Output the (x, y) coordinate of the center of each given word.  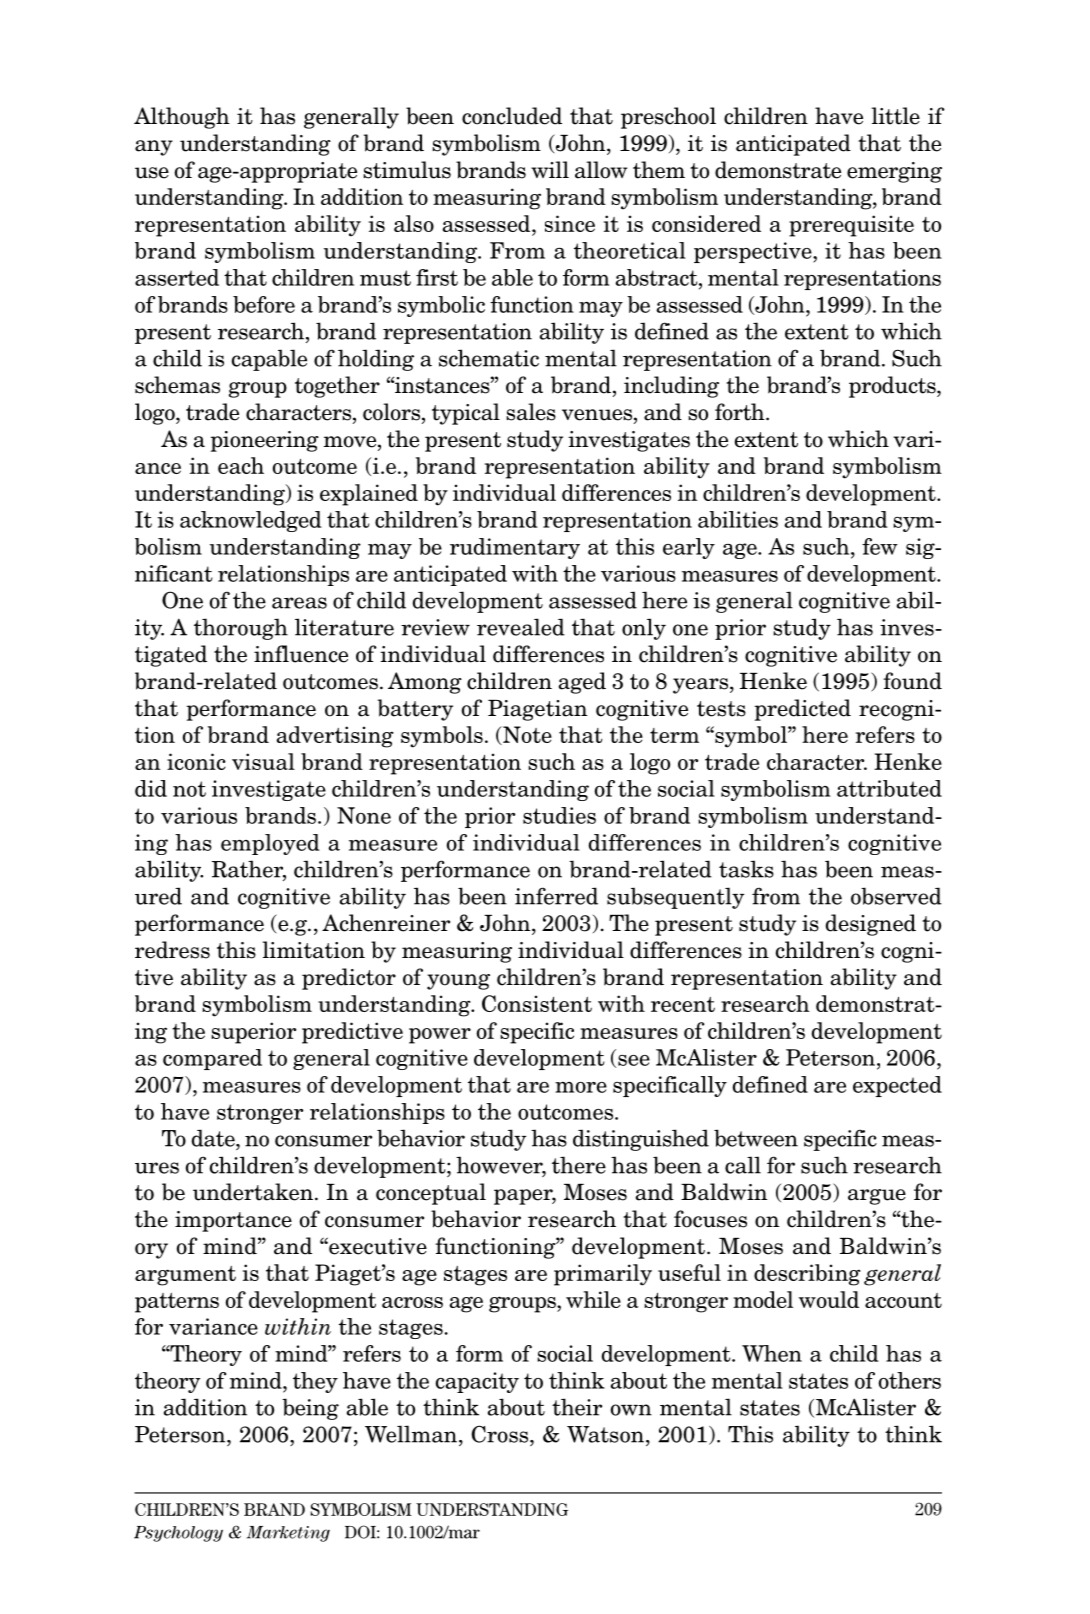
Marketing (288, 1534)
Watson (605, 1434)
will (550, 169)
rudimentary (515, 548)
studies (559, 815)
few (880, 546)
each (241, 465)
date (214, 1138)
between (756, 1138)
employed (270, 844)
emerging (894, 172)
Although (182, 118)
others (909, 1380)
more (581, 1087)
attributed (889, 788)
